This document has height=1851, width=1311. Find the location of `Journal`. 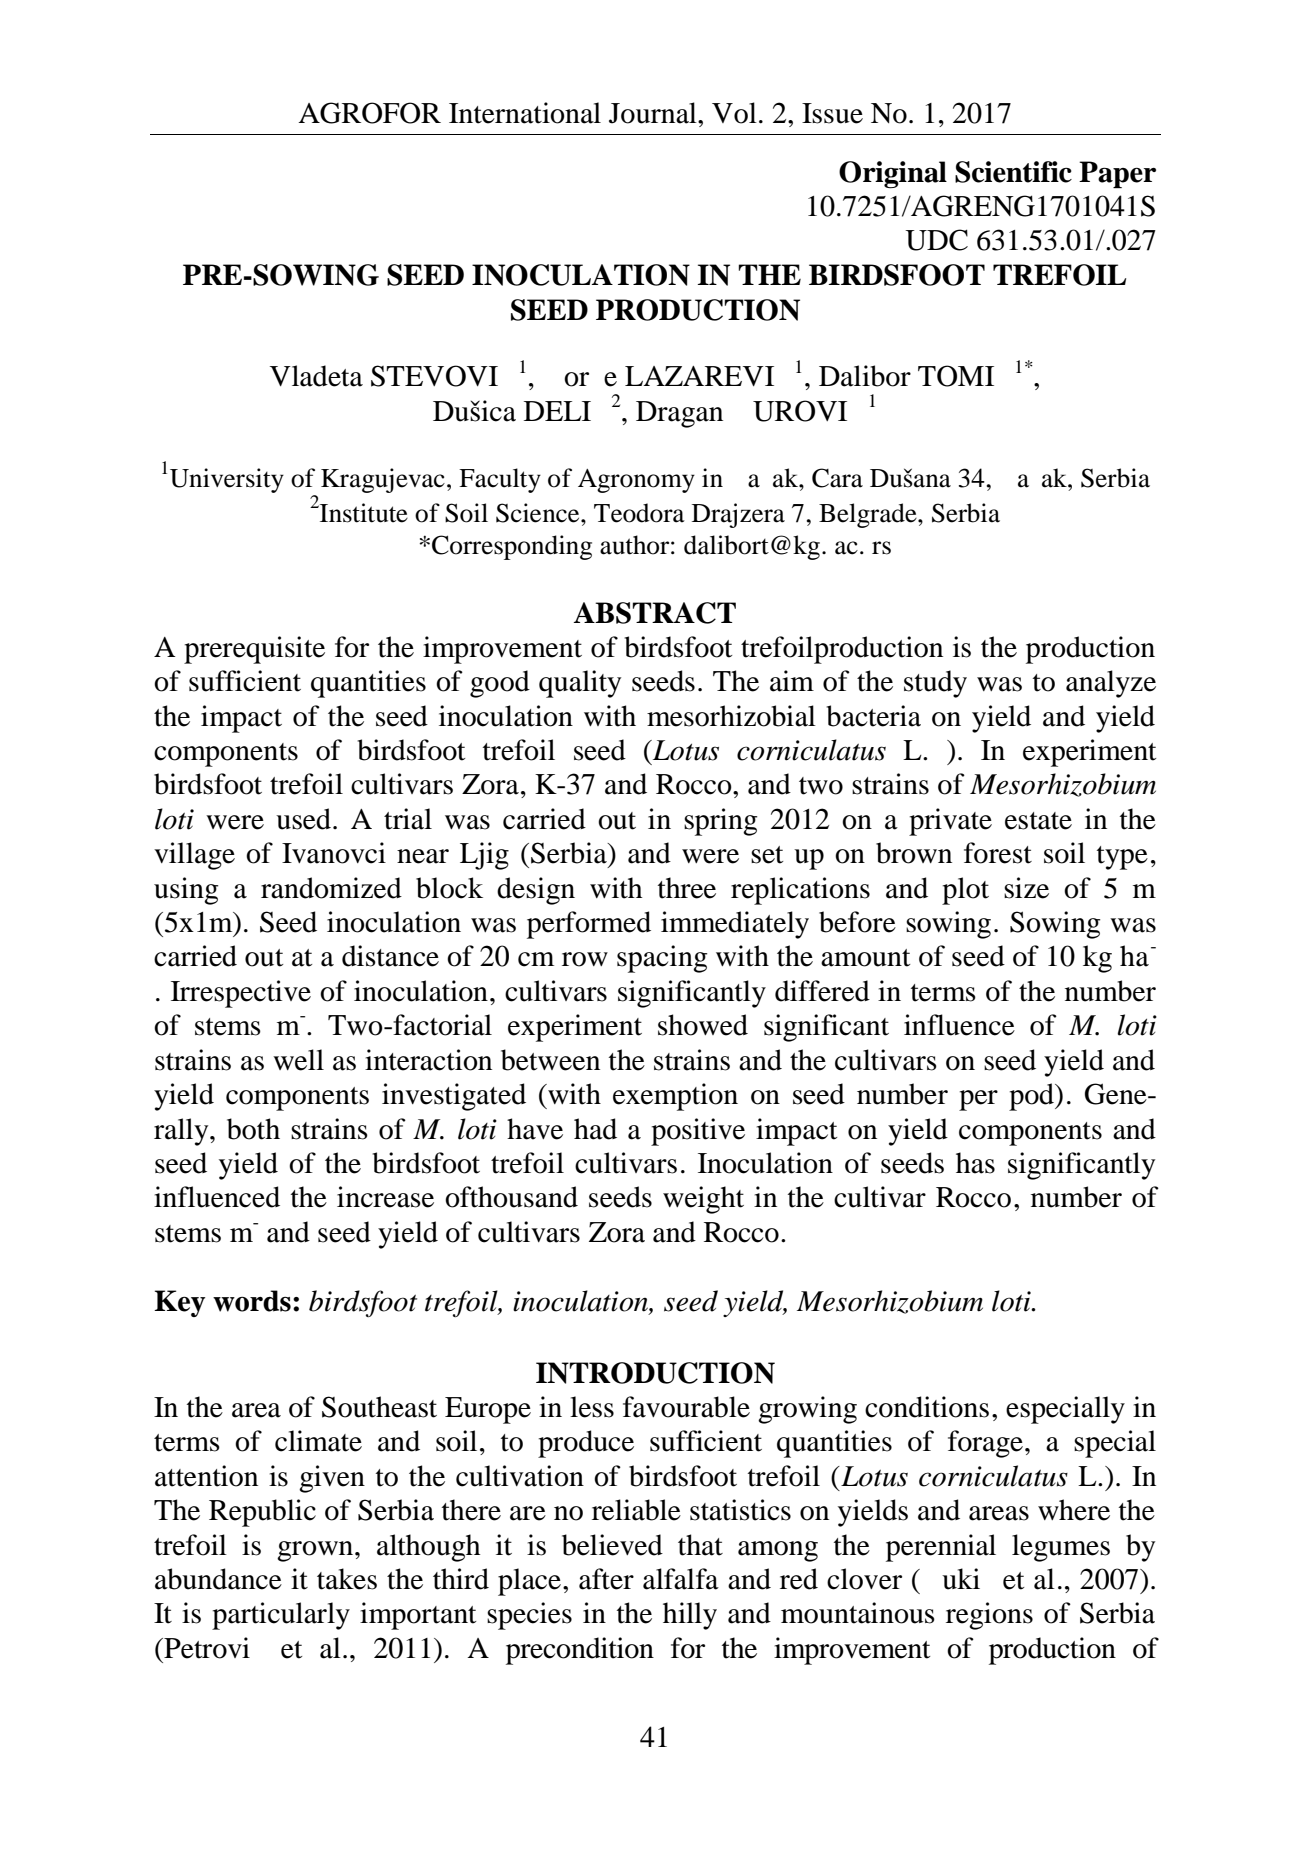

Journal is located at coordinates (654, 113).
